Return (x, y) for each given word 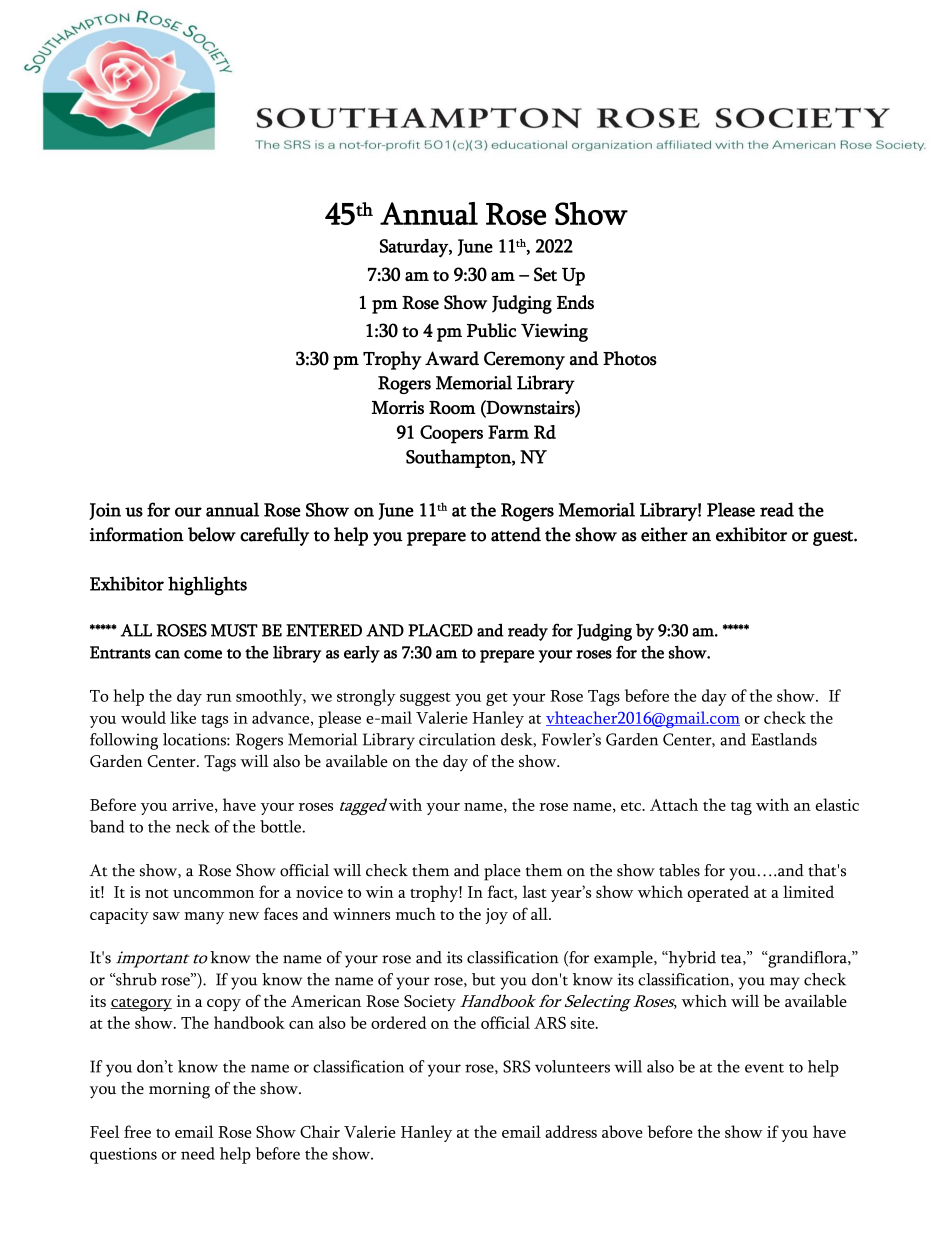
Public (491, 330)
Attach (674, 804)
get (497, 699)
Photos (630, 358)
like (183, 717)
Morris (398, 408)
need (198, 1153)
